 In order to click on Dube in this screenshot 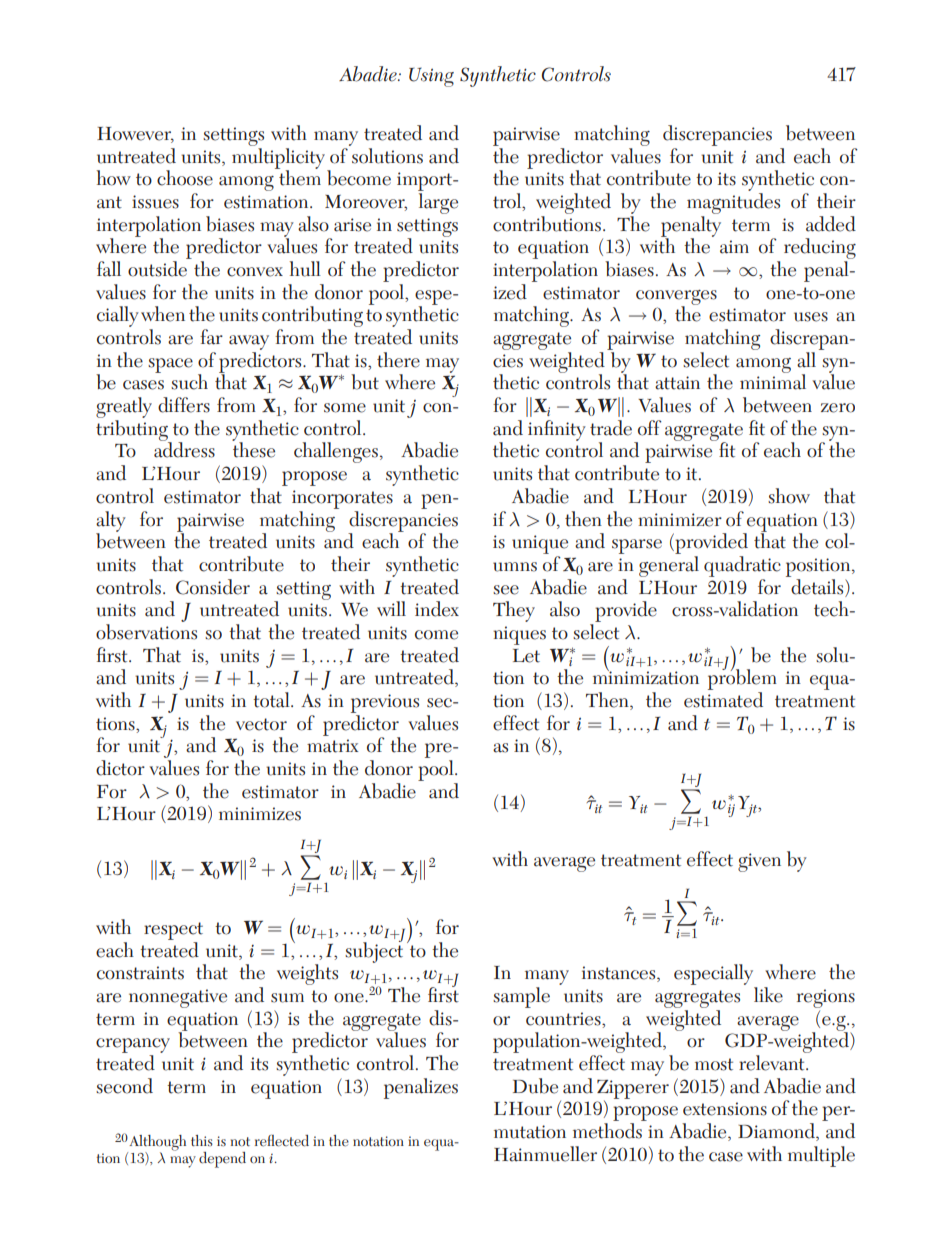, I will do `click(535, 1086)`.
